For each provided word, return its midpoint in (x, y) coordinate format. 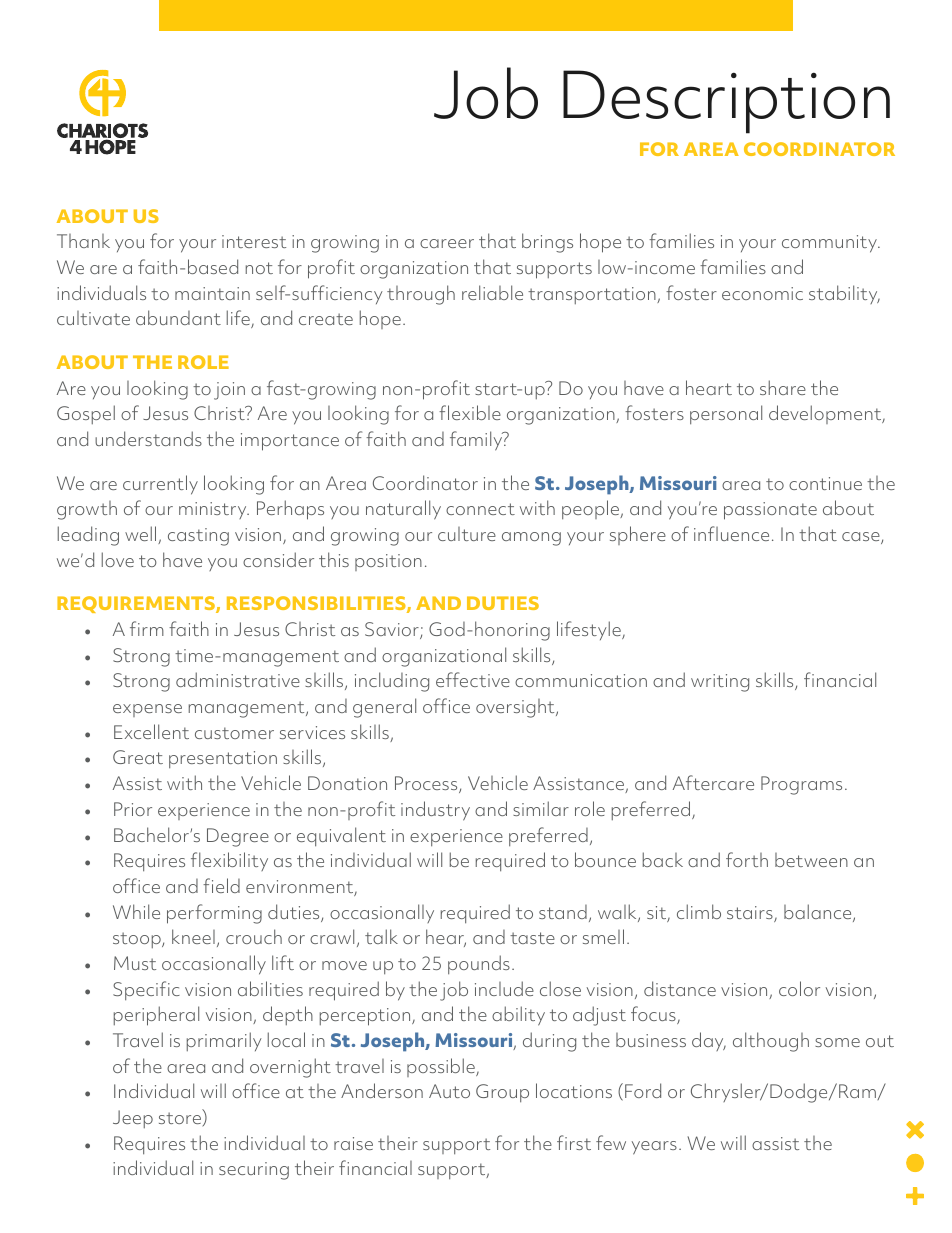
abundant (178, 317)
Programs (801, 785)
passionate (770, 511)
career (447, 243)
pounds (479, 965)
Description (726, 102)
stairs (751, 914)
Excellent (151, 731)
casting (198, 537)
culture (467, 534)
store (181, 1119)
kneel (193, 936)
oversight (516, 708)
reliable (492, 292)
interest (254, 241)
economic (762, 293)
